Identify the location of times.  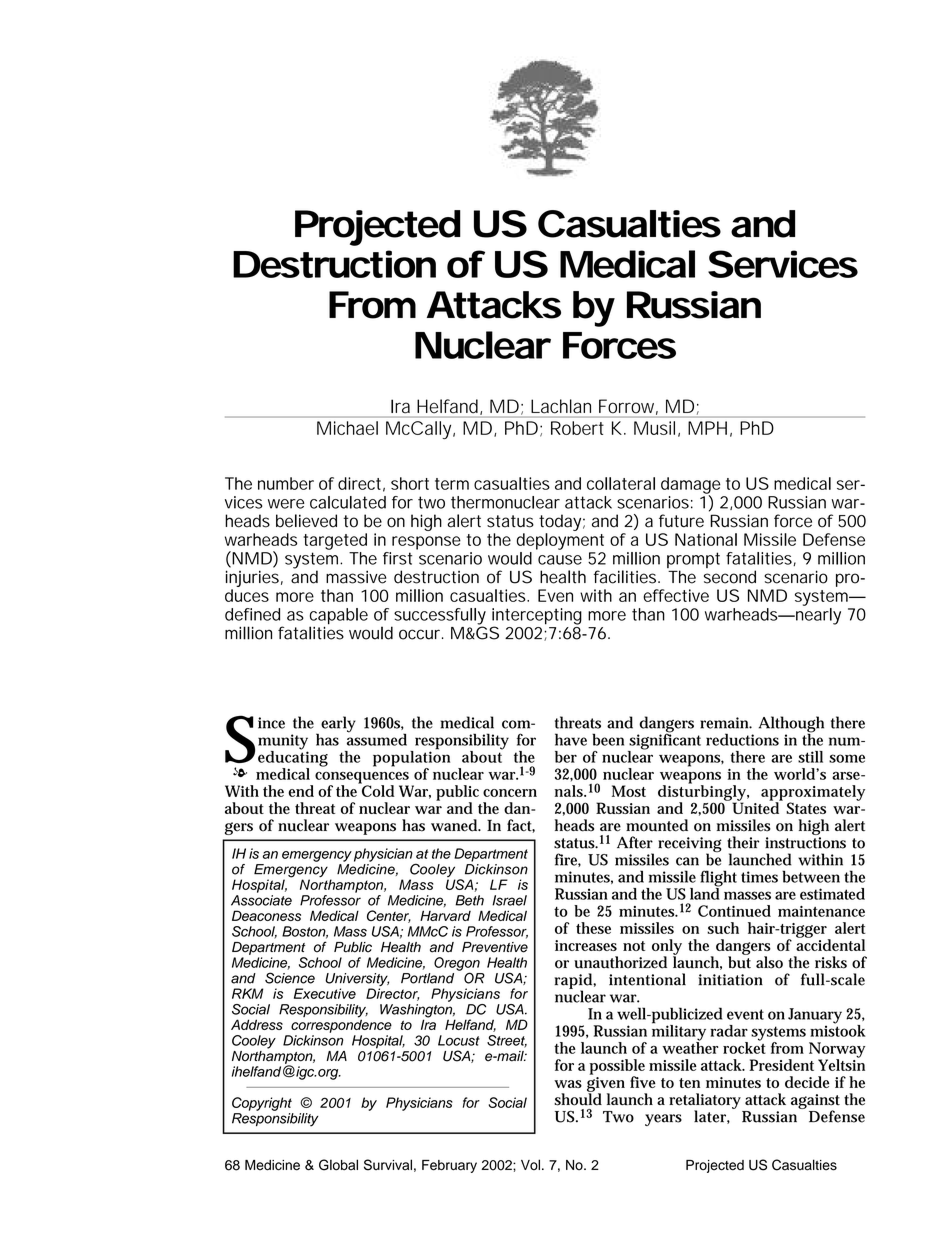
(759, 877).
